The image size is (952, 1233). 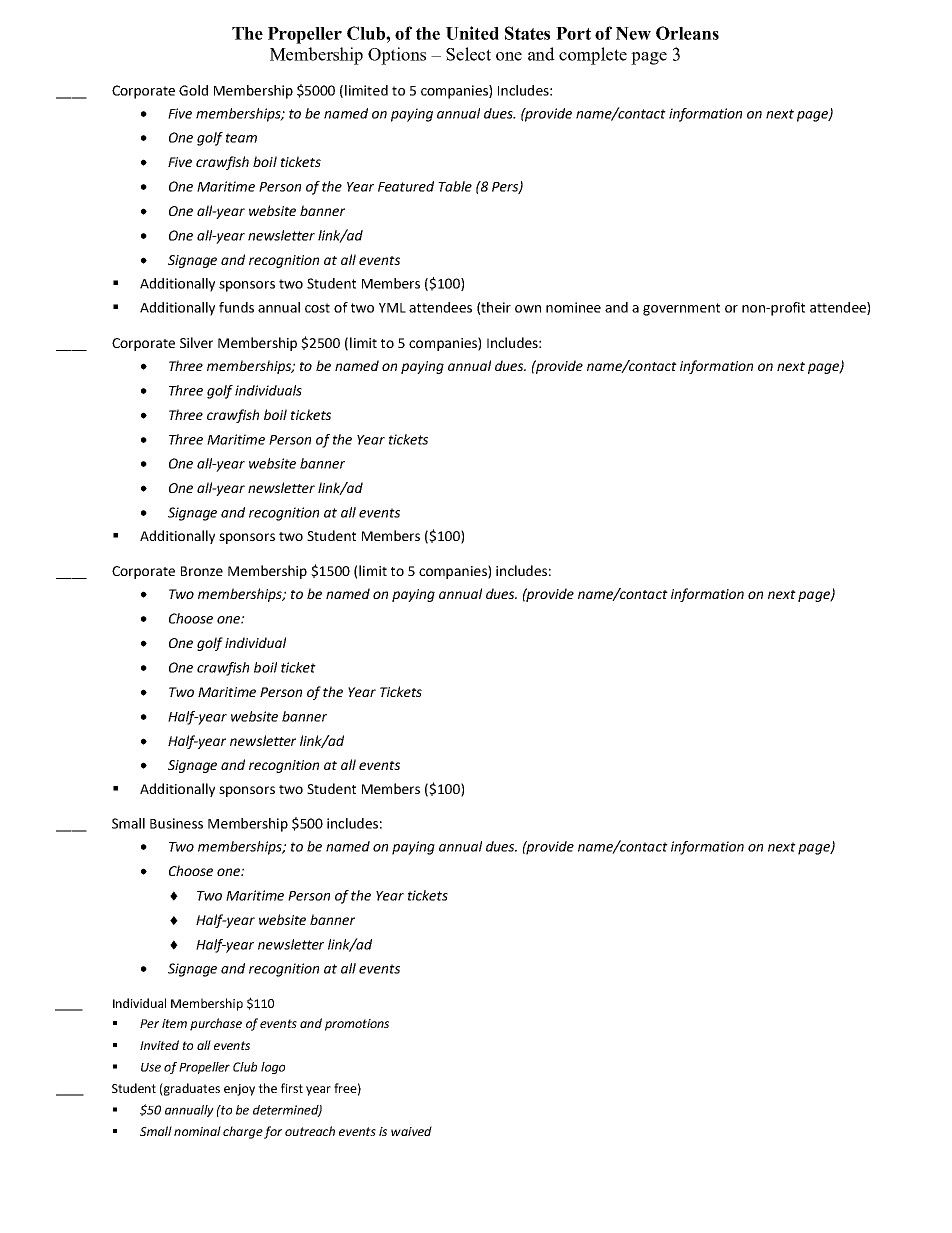 I want to click on Gold, so click(x=193, y=90).
